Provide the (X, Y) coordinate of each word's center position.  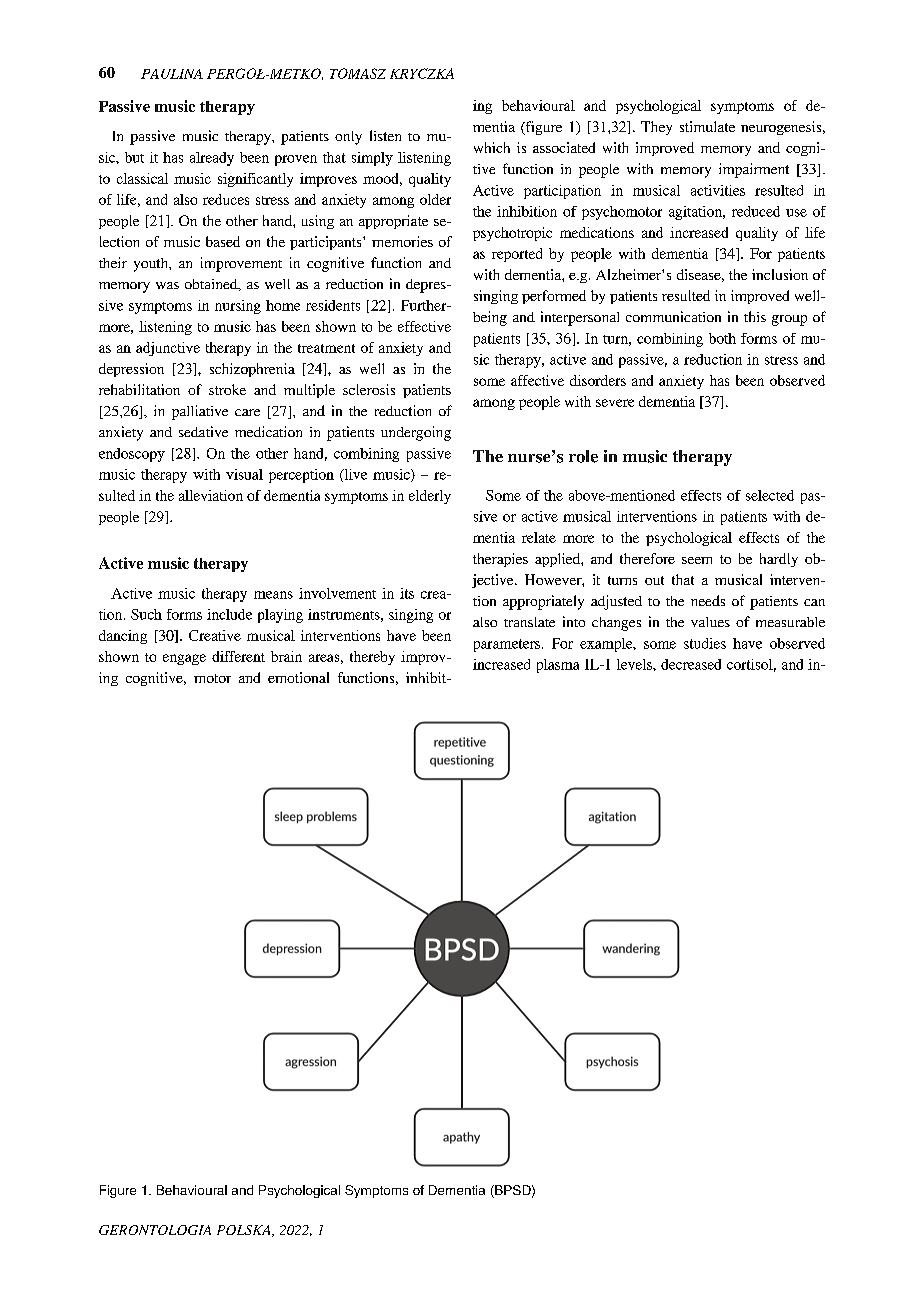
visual (244, 474)
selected (770, 495)
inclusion (780, 274)
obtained (212, 285)
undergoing (416, 433)
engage (184, 659)
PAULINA (172, 74)
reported (517, 255)
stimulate (707, 126)
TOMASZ (358, 73)
